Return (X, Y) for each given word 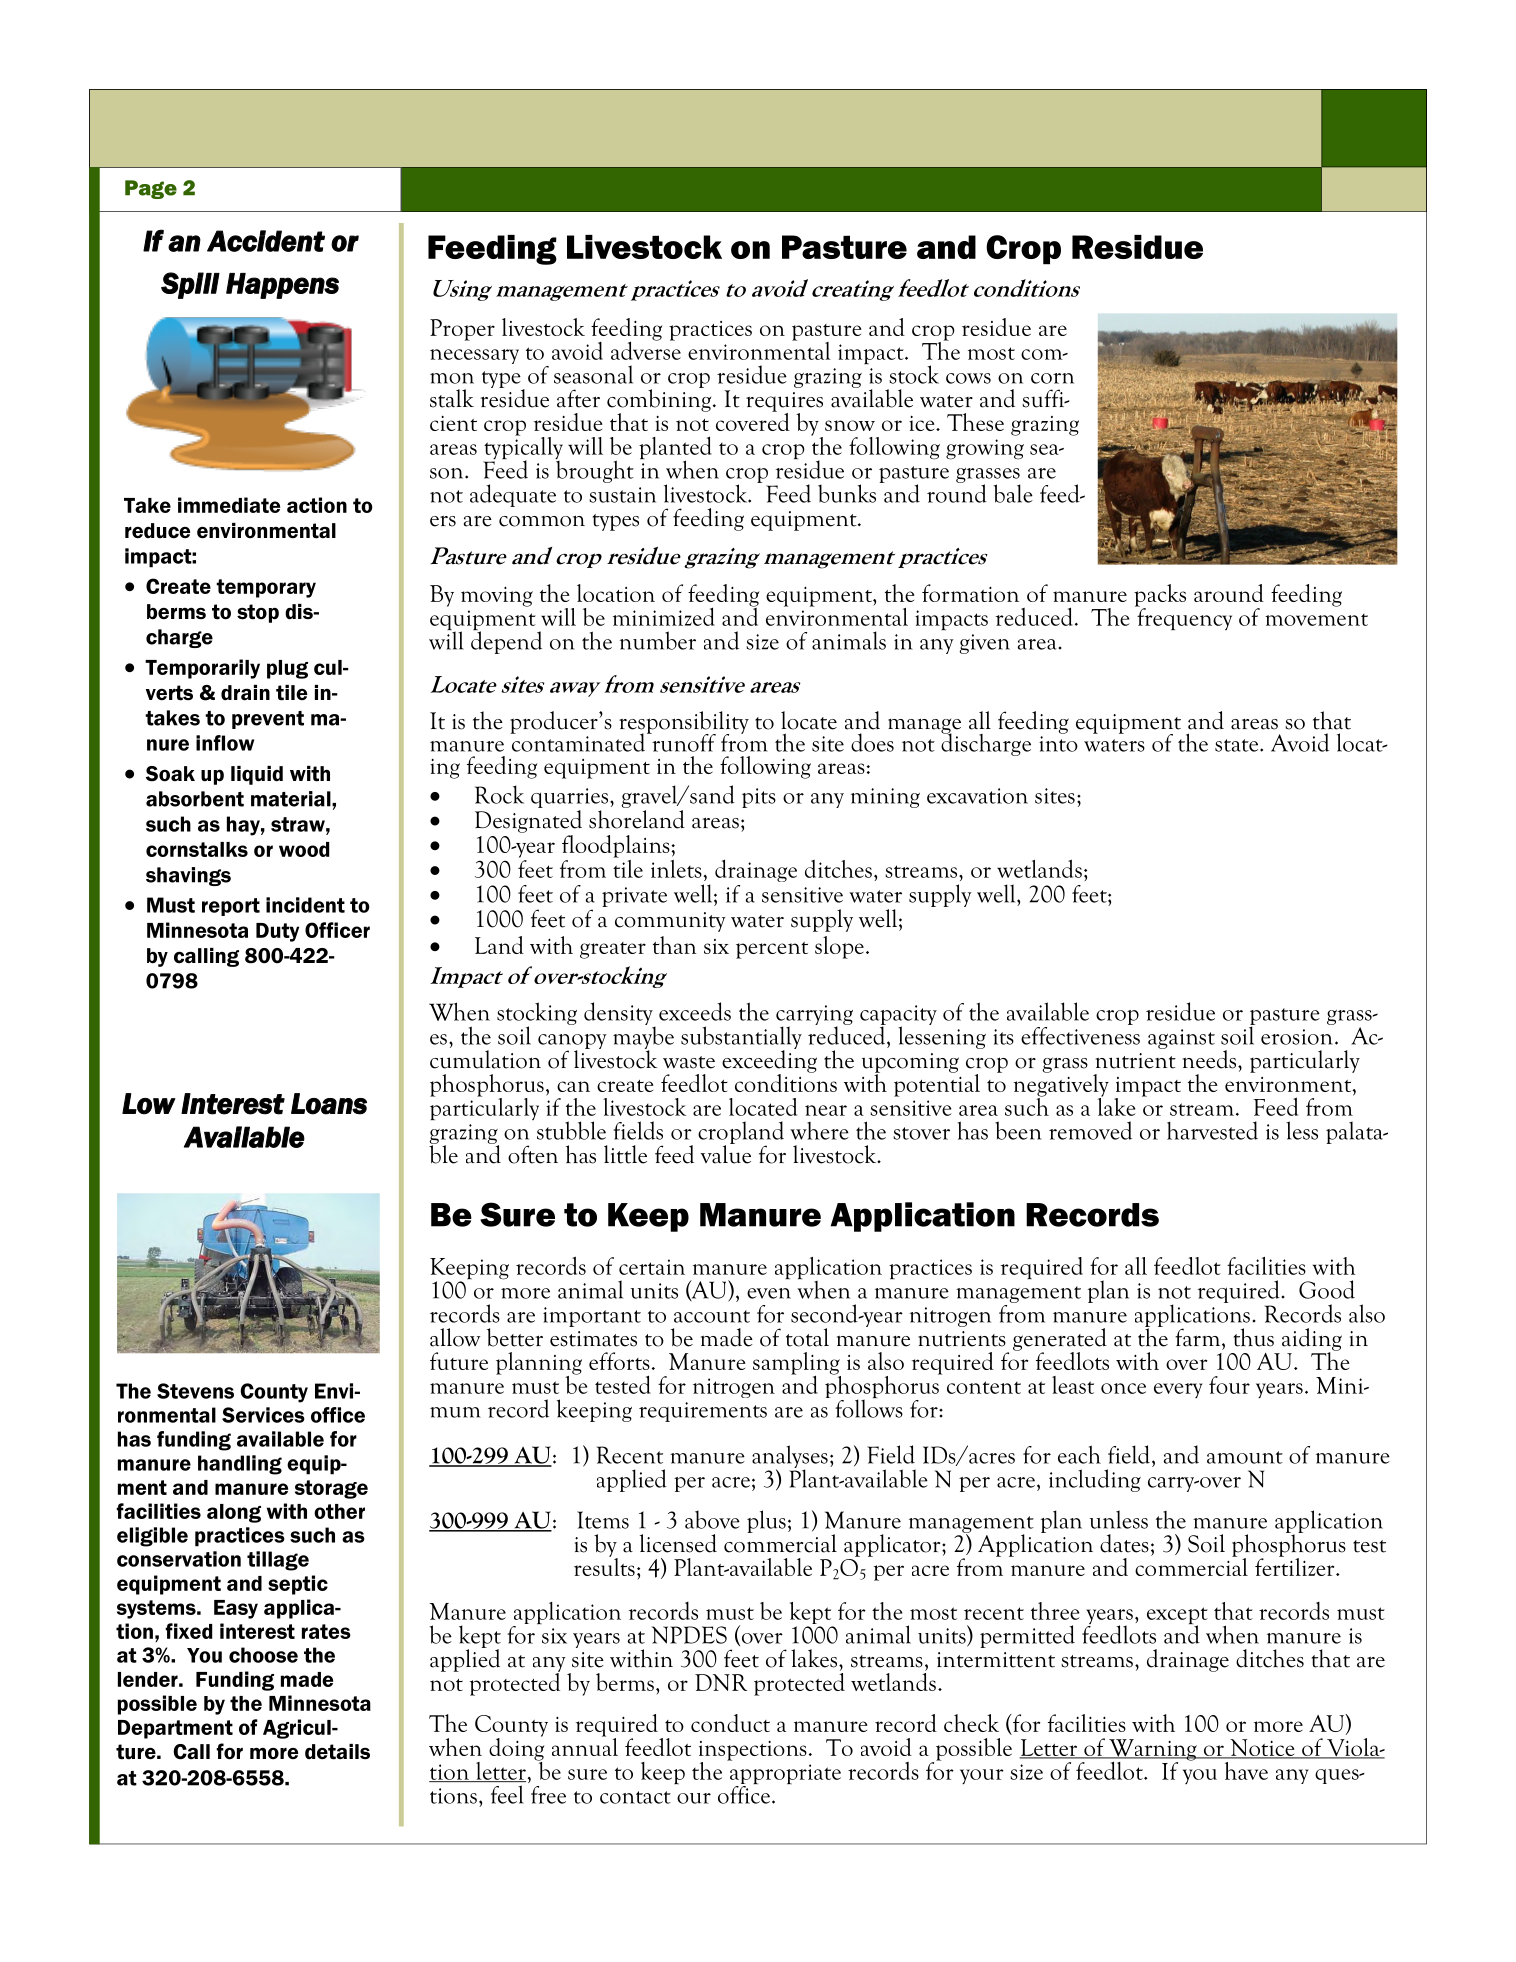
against (1181, 1039)
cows (968, 378)
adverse (646, 349)
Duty (277, 932)
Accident (266, 241)
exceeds (695, 1011)
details (337, 1752)
